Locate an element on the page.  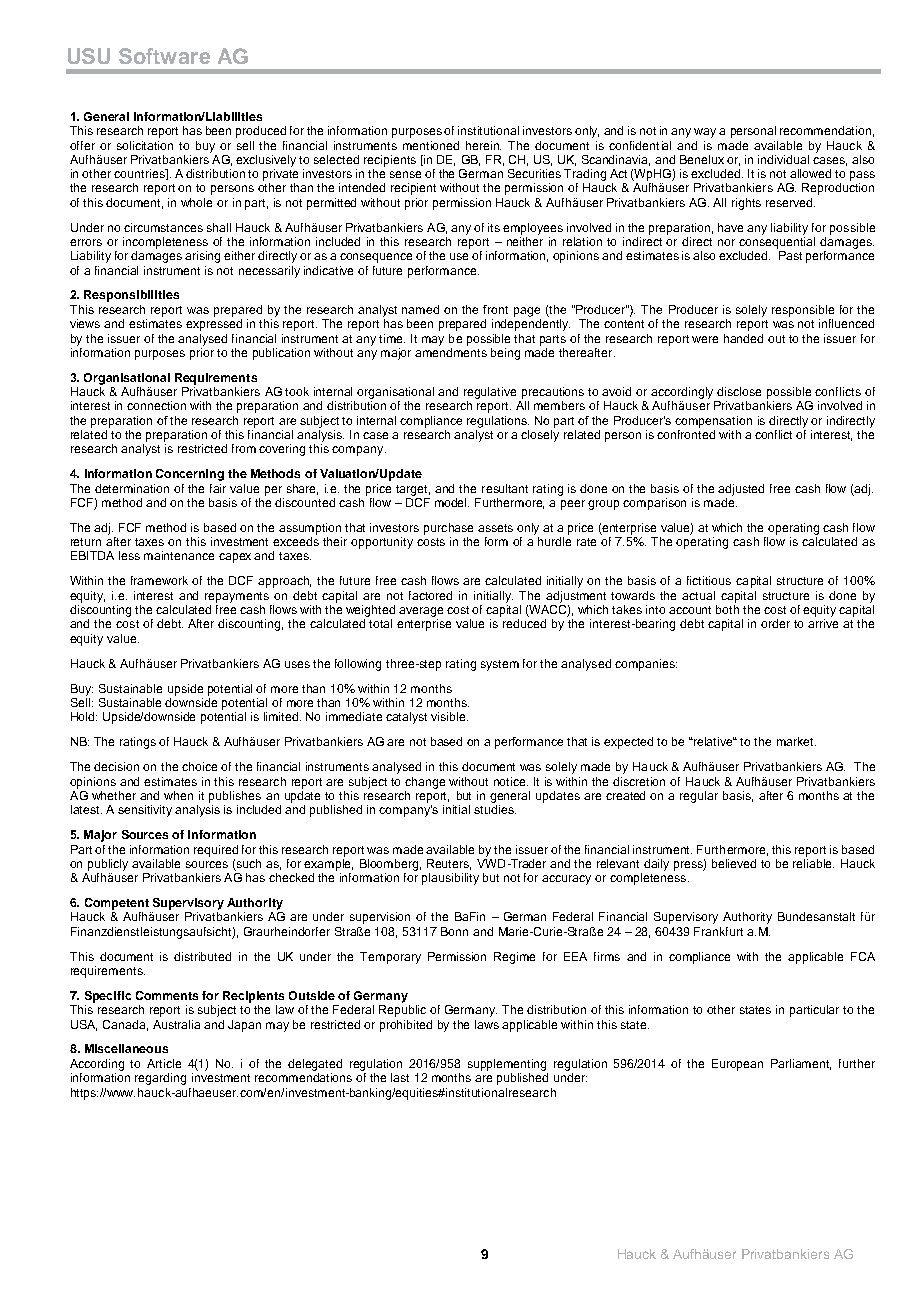
regulative is located at coordinates (490, 393).
